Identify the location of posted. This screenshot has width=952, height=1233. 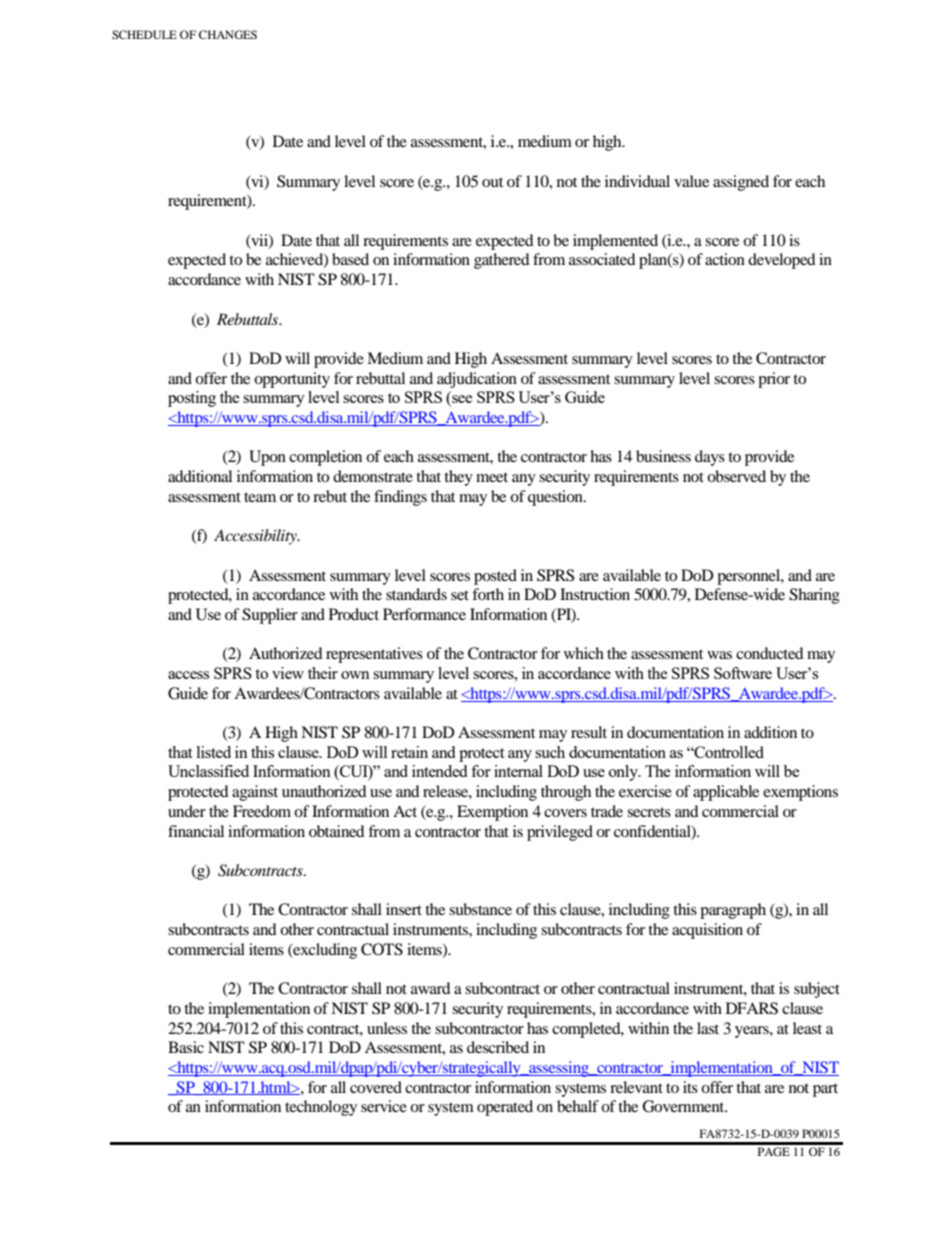
(495, 577).
